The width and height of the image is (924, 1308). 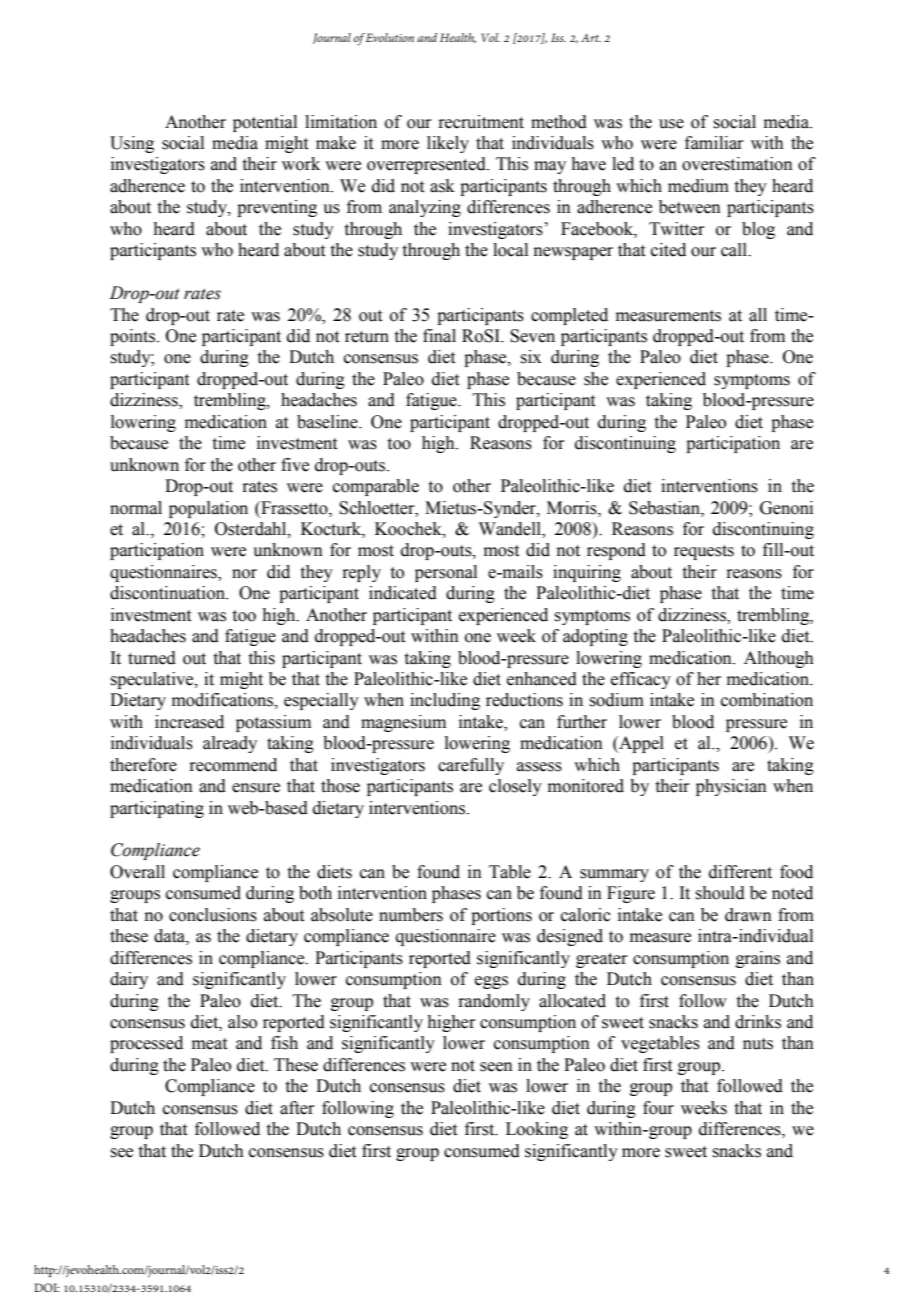 What do you see at coordinates (168, 593) in the image?
I see `discontinuation` at bounding box center [168, 593].
